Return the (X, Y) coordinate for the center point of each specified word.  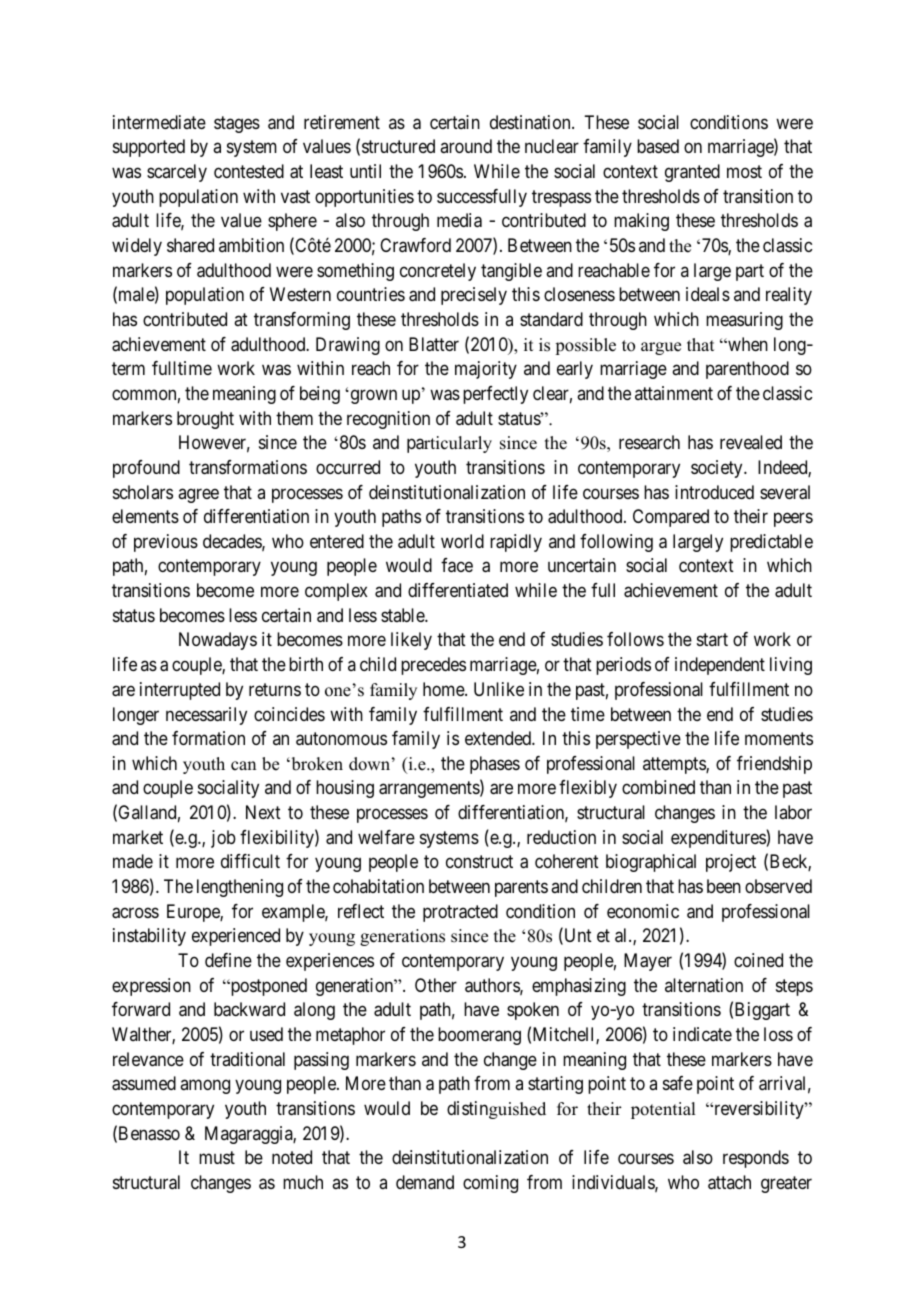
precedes (433, 666)
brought (205, 420)
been (724, 886)
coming (490, 1184)
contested (249, 171)
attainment (674, 393)
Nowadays (218, 641)
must (217, 1158)
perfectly (495, 395)
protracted (460, 913)
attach (729, 1182)
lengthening (240, 888)
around (466, 146)
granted (692, 173)
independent (720, 666)
